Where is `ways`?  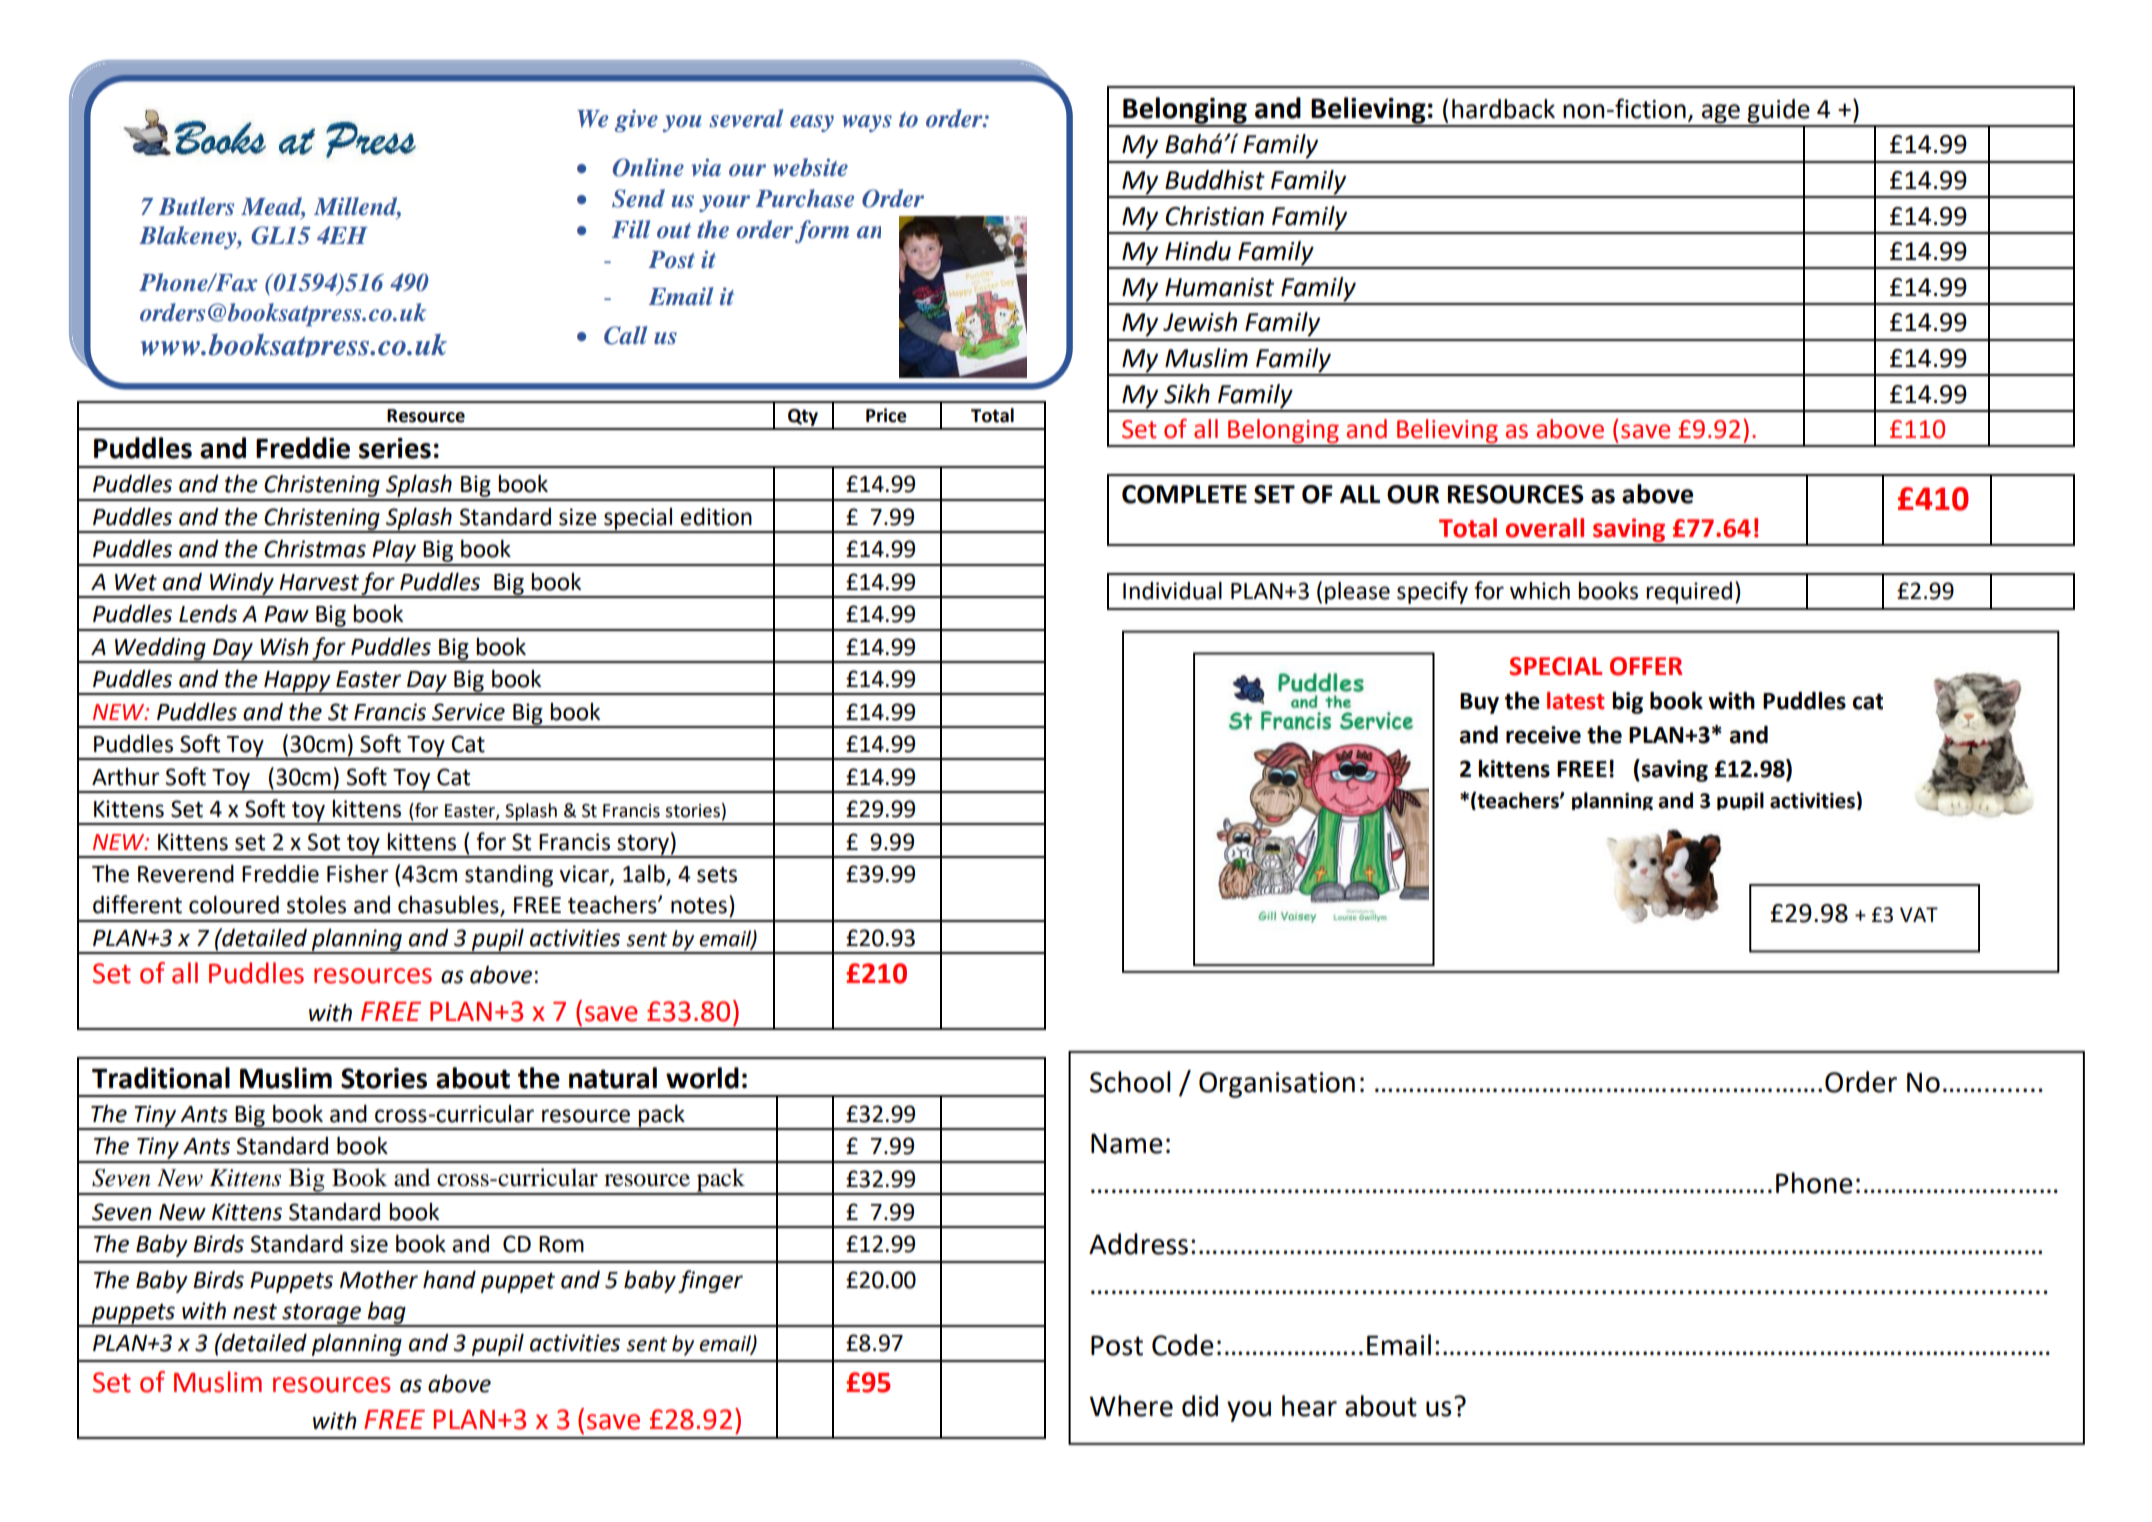 ways is located at coordinates (867, 123).
